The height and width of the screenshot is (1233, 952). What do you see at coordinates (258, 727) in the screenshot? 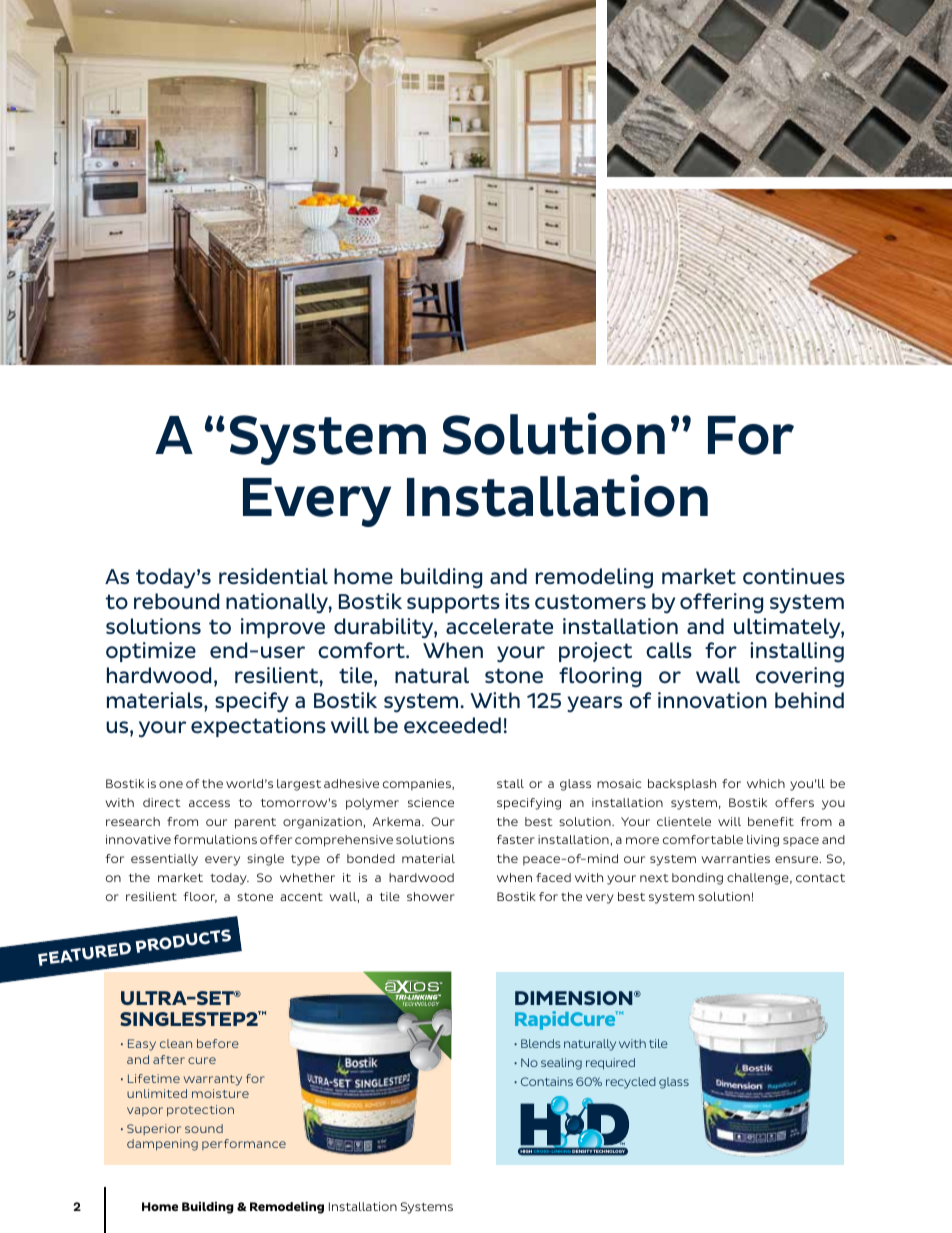
I see `expectations` at bounding box center [258, 727].
